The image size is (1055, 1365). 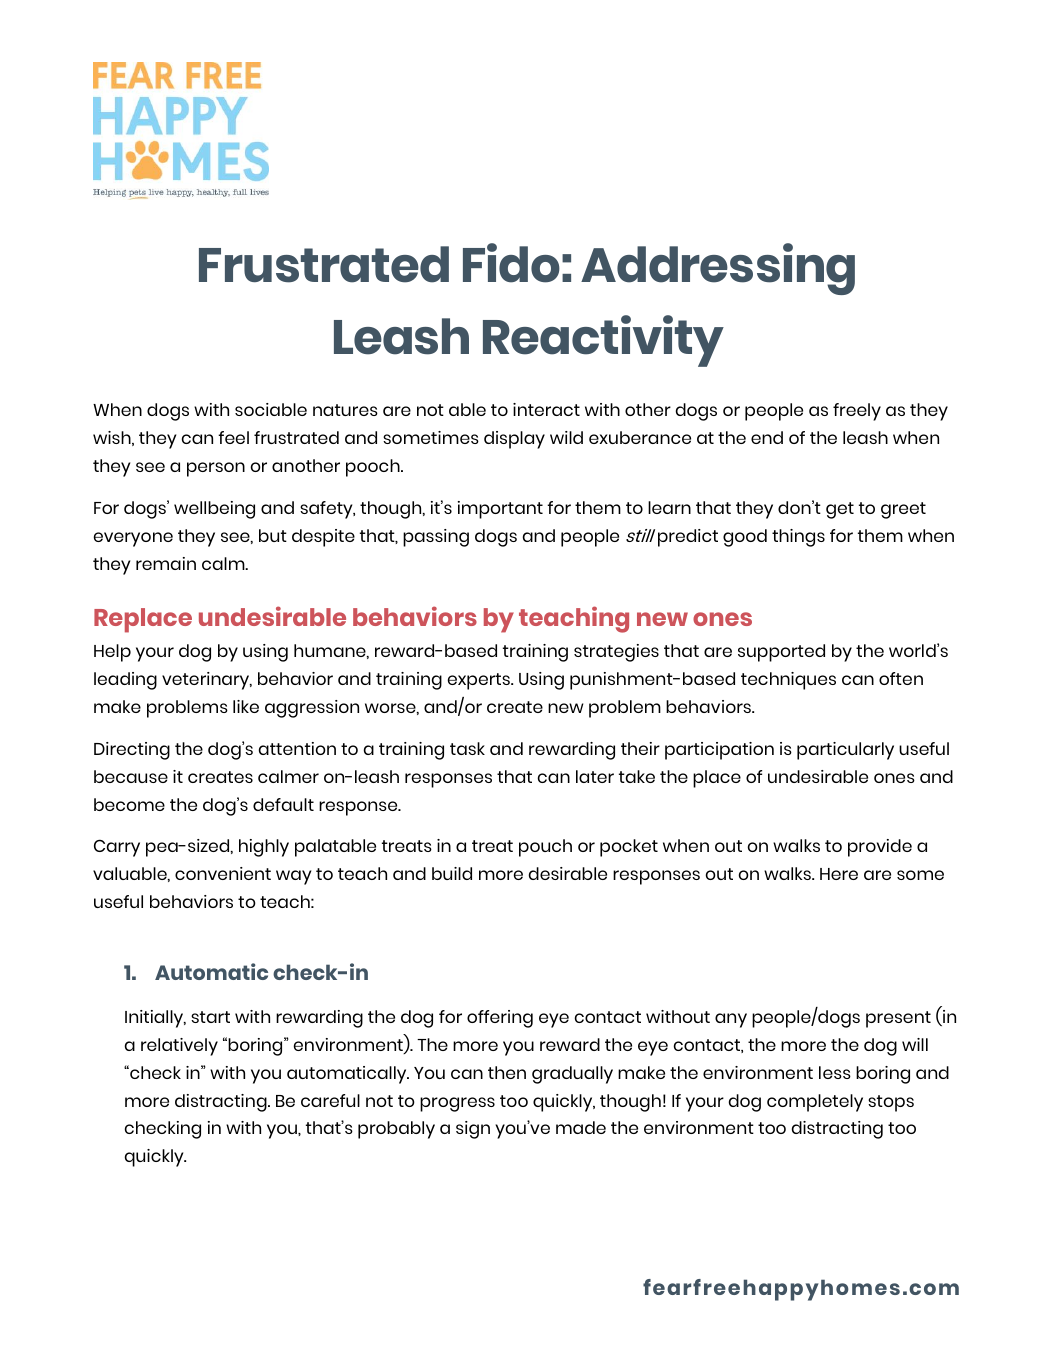 What do you see at coordinates (457, 1104) in the screenshot?
I see `progress` at bounding box center [457, 1104].
